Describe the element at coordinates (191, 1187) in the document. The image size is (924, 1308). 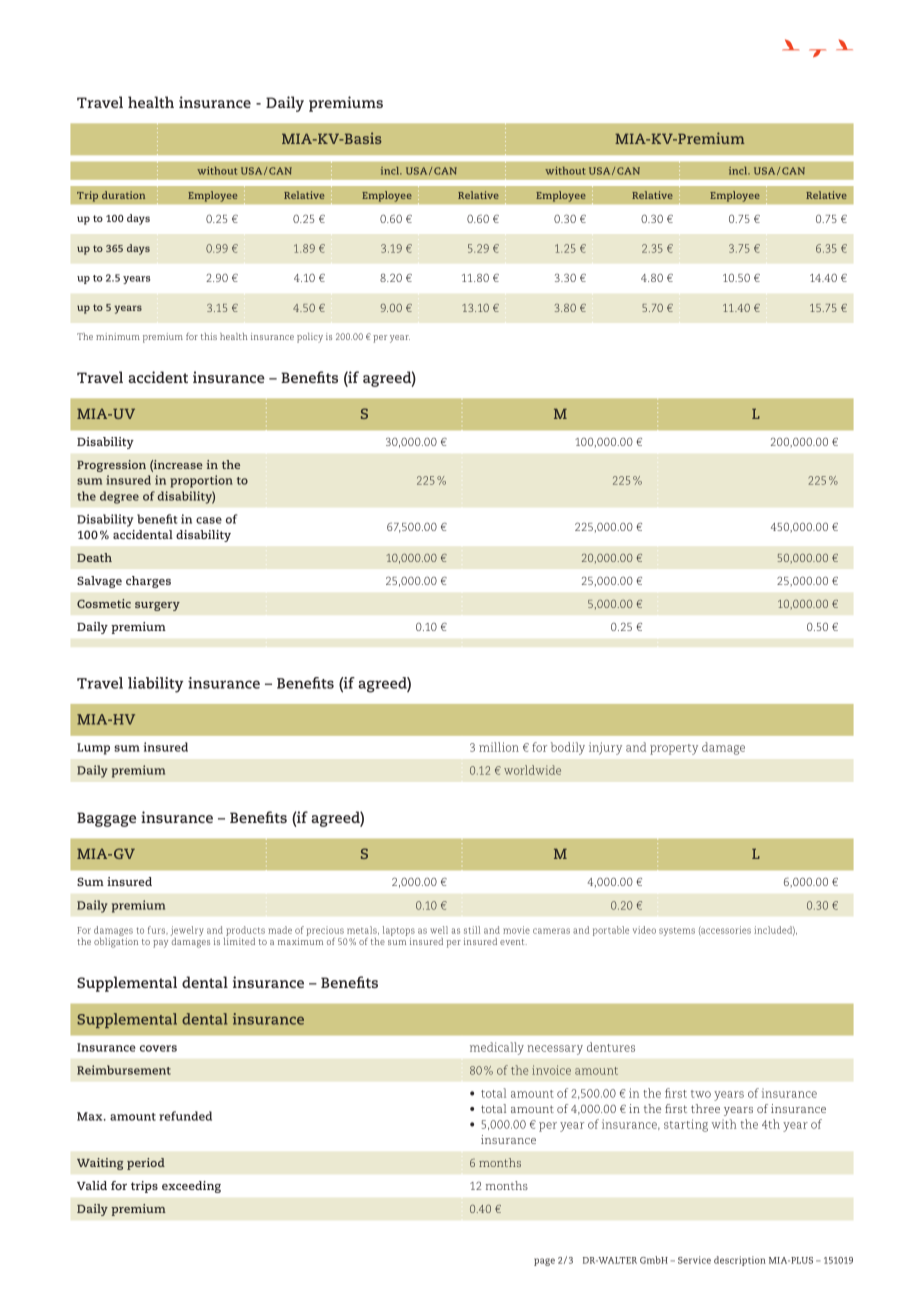
I see `exceeding` at that location.
